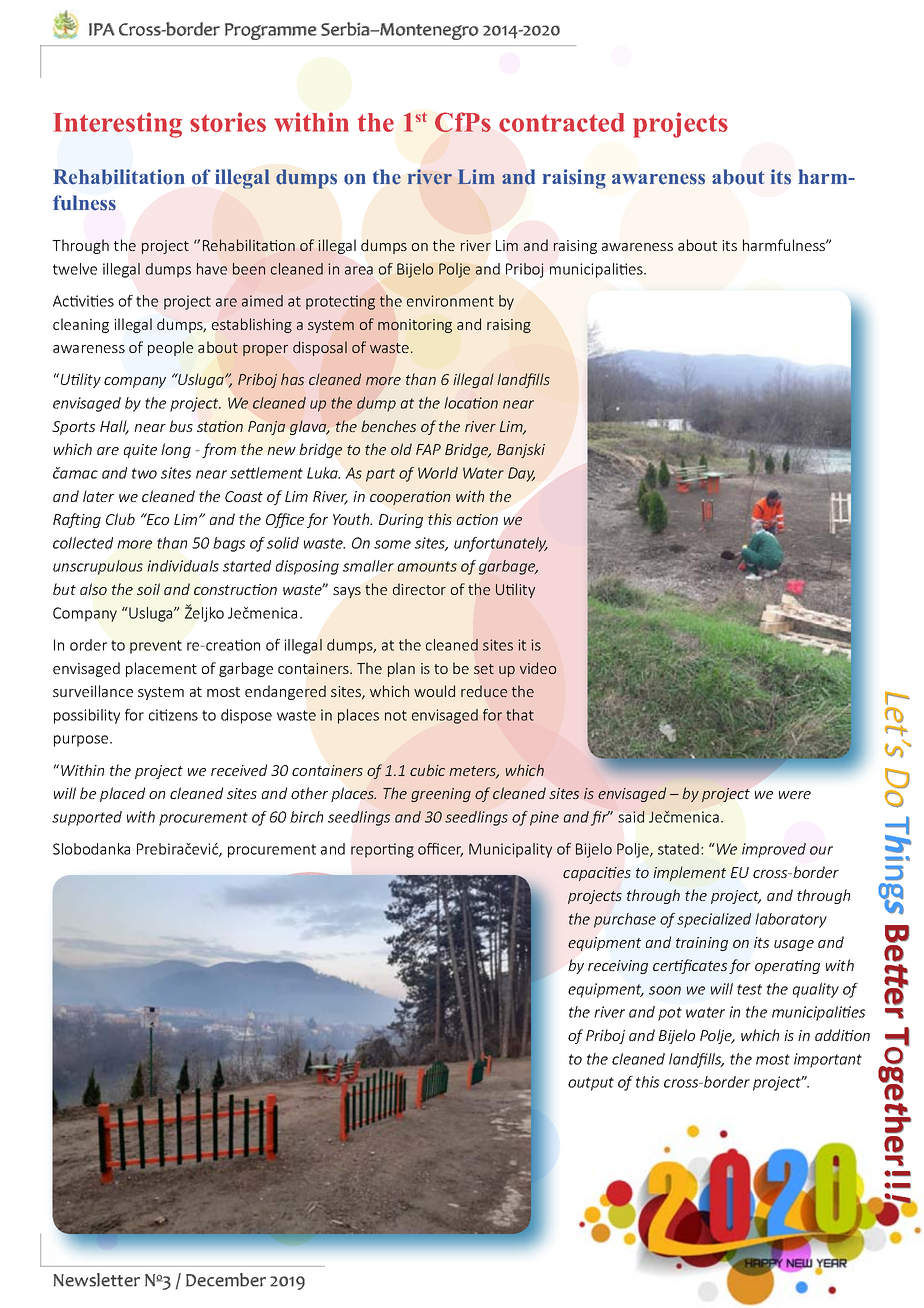  Describe the element at coordinates (538, 668) in the image. I see `video` at that location.
